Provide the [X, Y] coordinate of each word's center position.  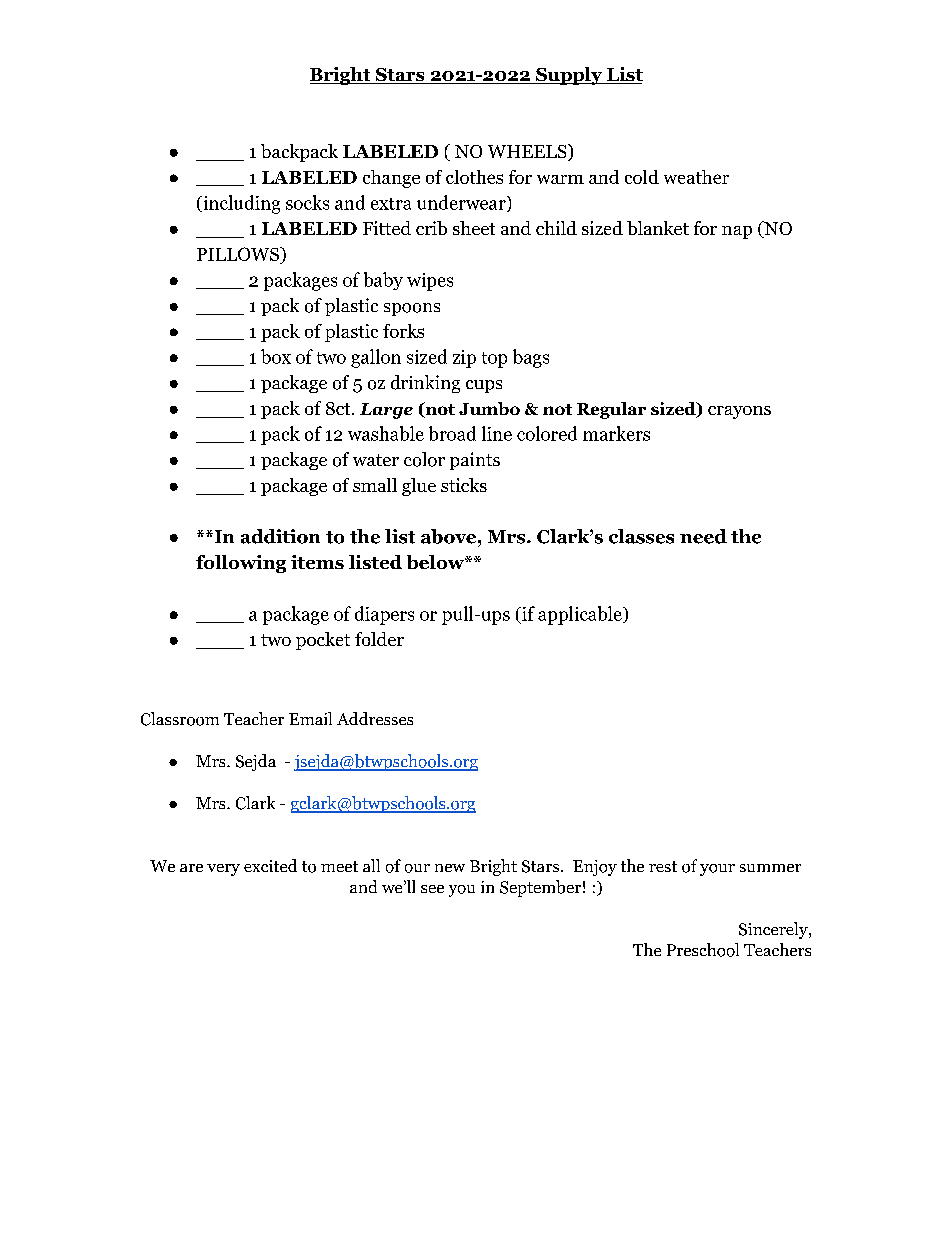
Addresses [375, 718]
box [276, 356]
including [240, 204]
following [241, 564]
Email [310, 718]
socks [307, 202]
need [703, 536]
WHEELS [528, 152]
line [497, 433]
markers [616, 433]
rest [663, 866]
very [223, 870]
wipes [430, 282]
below [436, 562]
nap [737, 232]
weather [696, 177]
